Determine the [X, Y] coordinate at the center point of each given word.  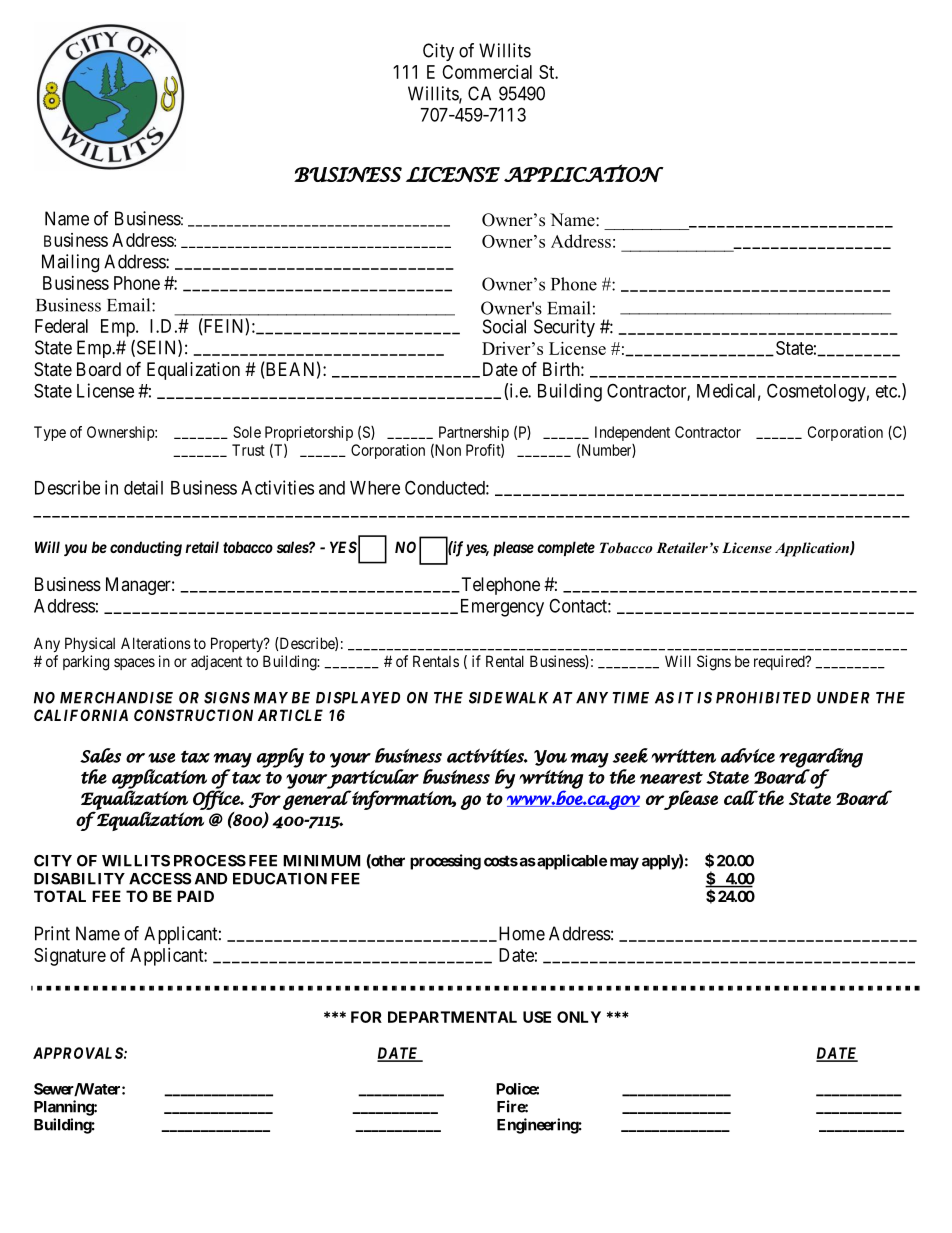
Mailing [70, 263]
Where [375, 488]
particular [373, 779]
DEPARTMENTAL [452, 1017]
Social [504, 326]
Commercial [487, 72]
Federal [61, 326]
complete [566, 548]
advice [748, 755]
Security [564, 328]
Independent [632, 433]
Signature [70, 957]
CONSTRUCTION [193, 715]
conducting [146, 549]
